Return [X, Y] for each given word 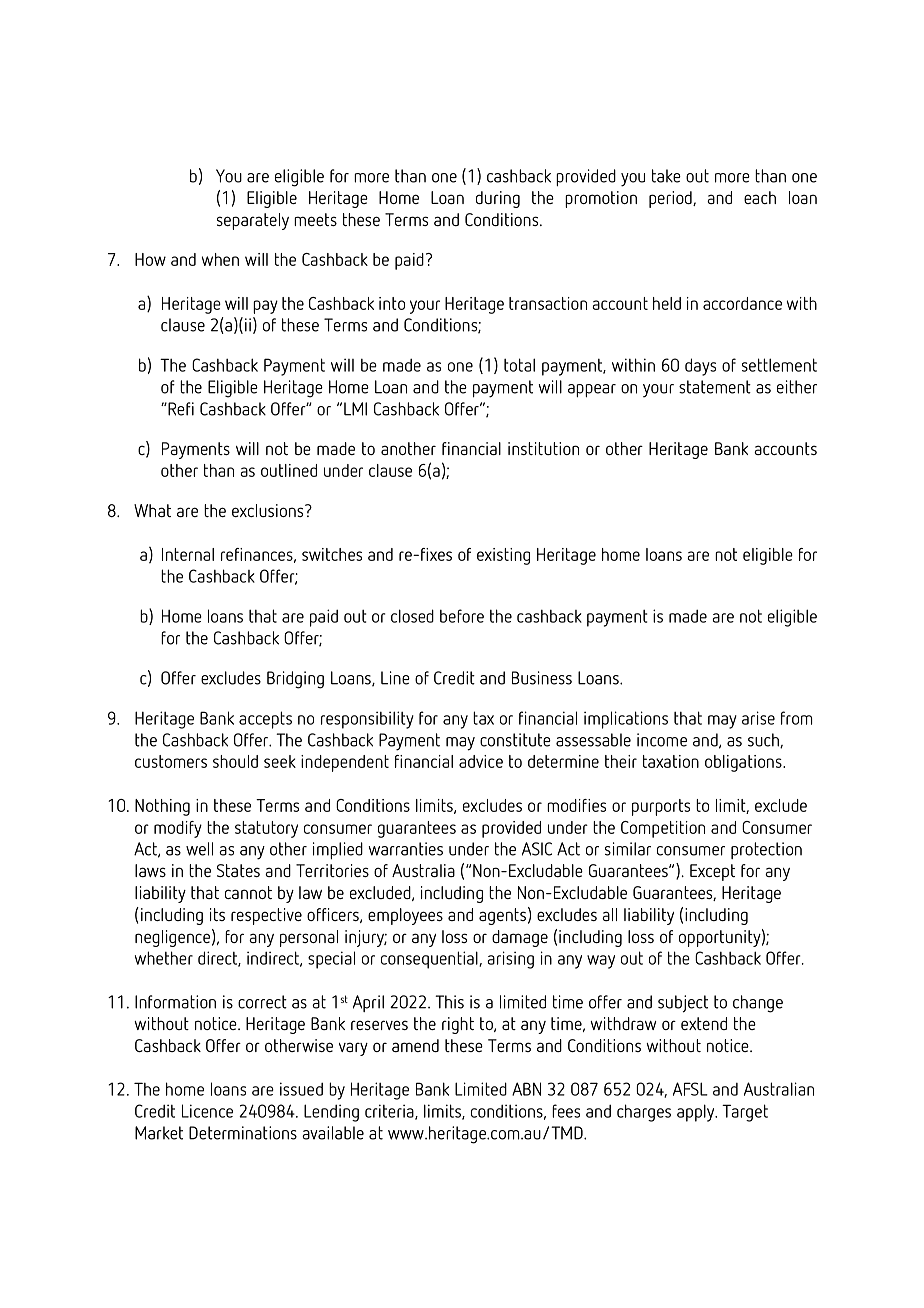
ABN [526, 1089]
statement [715, 387]
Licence [207, 1111]
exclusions [269, 510]
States [238, 870]
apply [697, 1113]
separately [253, 221]
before [462, 616]
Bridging [295, 680]
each [760, 197]
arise [758, 718]
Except [712, 872]
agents [502, 916]
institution [543, 448]
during [498, 199]
